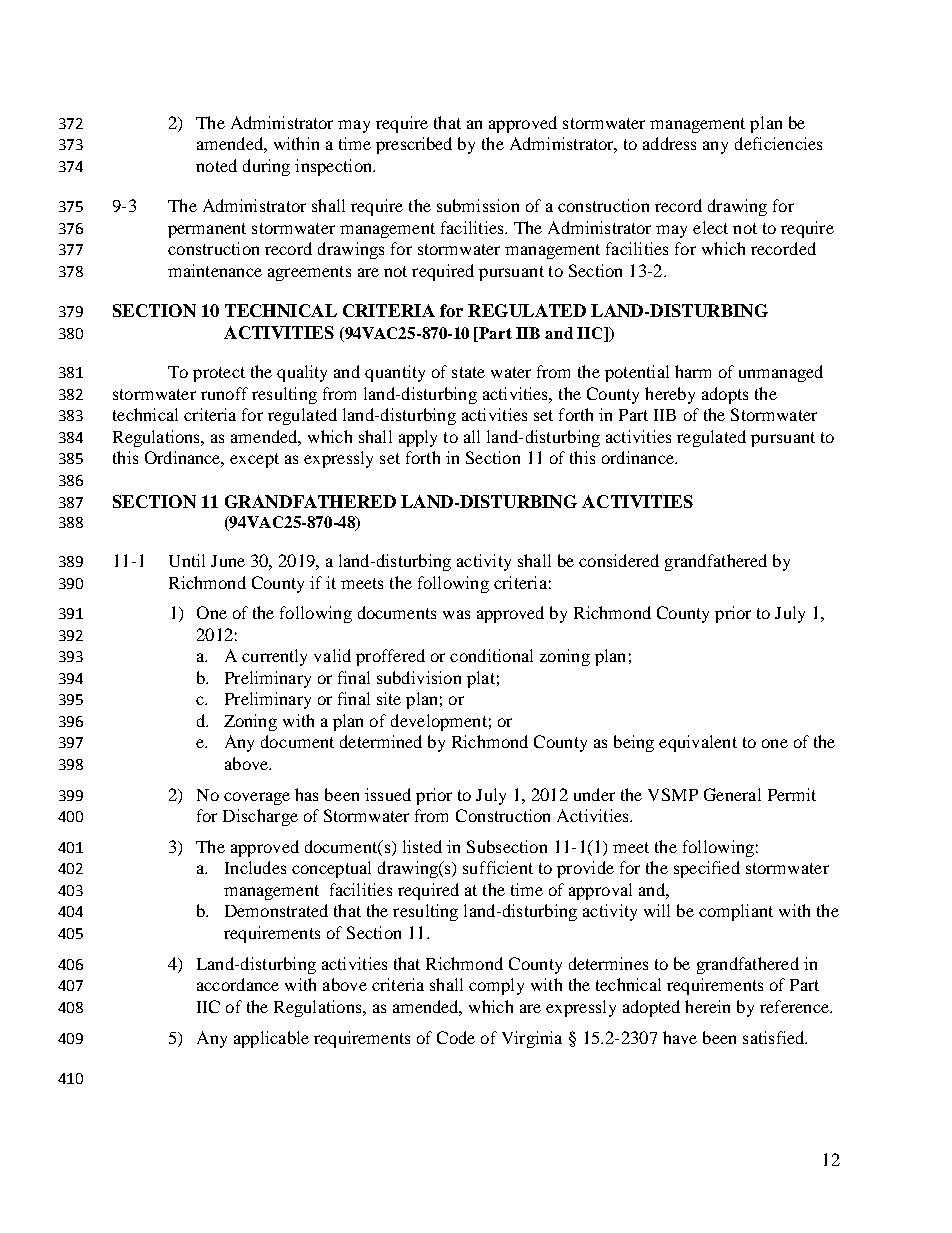  Describe the element at coordinates (725, 395) in the document. I see `adopts` at that location.
